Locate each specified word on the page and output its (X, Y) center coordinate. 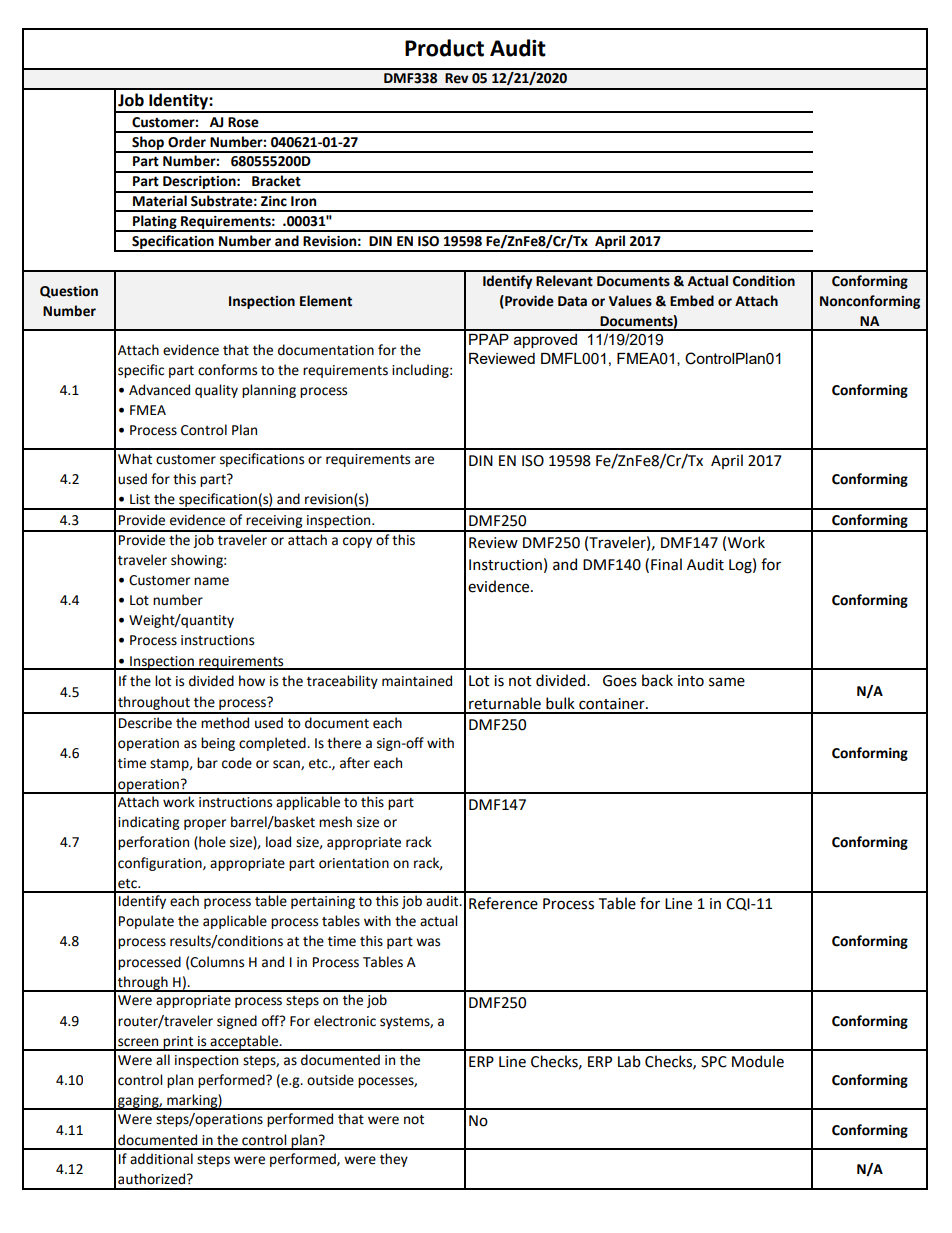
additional (161, 1159)
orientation (354, 863)
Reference (503, 903)
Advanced (159, 390)
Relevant (564, 281)
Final (666, 564)
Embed (692, 301)
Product (444, 48)
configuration (161, 864)
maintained (417, 681)
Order (187, 142)
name (211, 581)
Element (326, 301)
